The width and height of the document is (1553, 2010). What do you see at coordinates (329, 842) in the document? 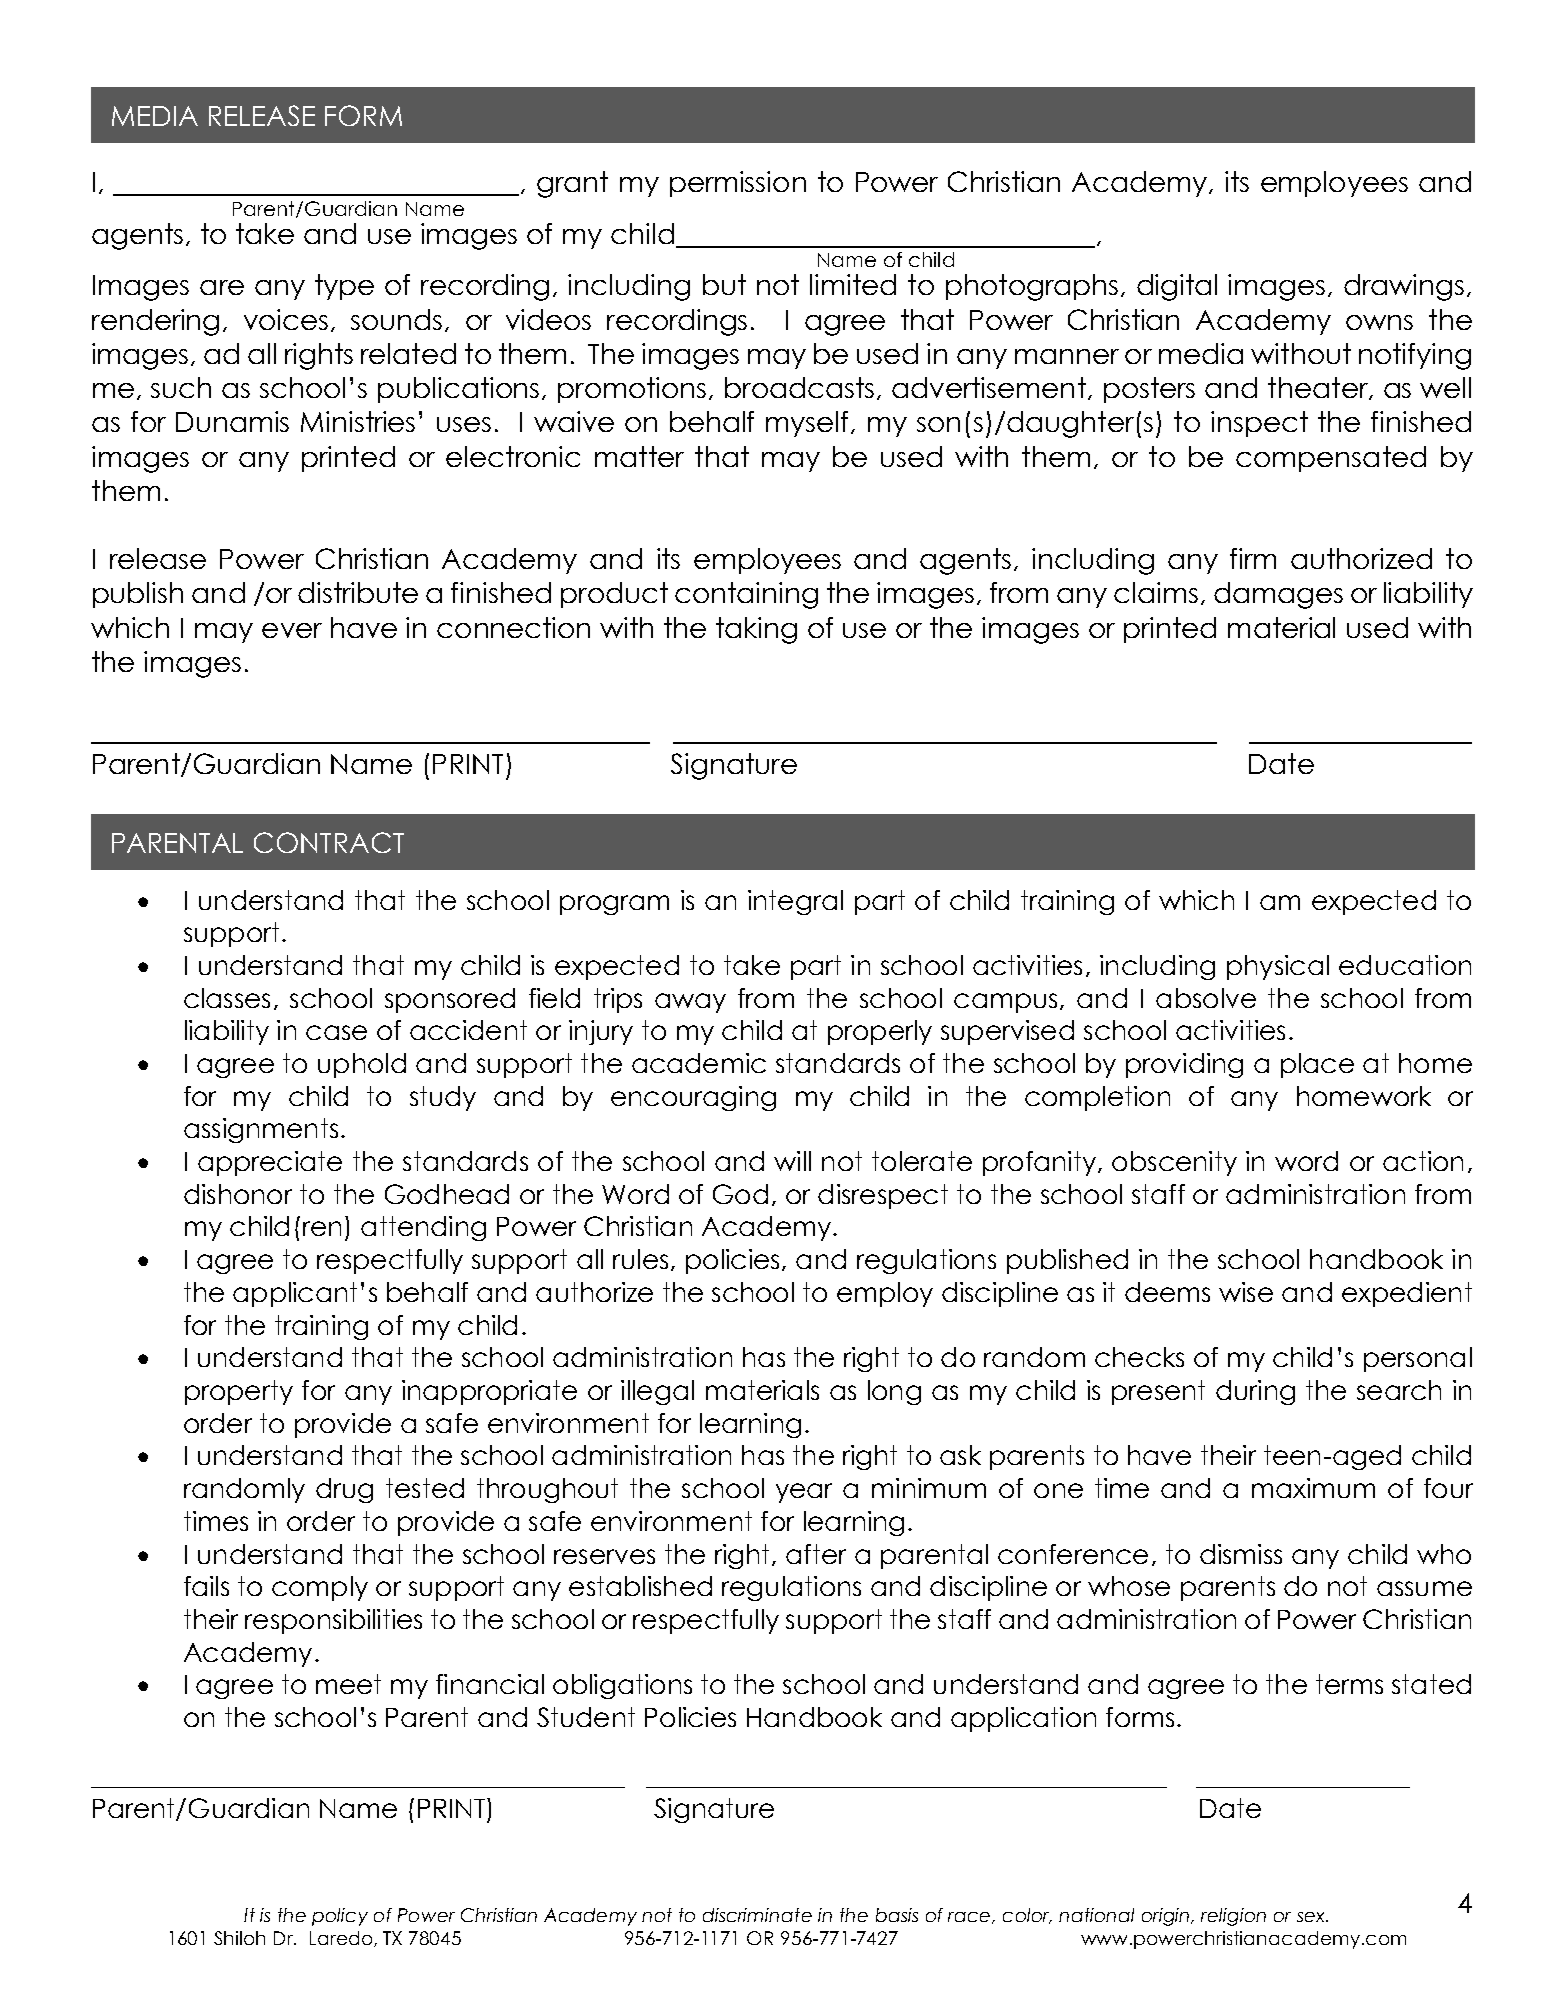
I see `CONTRACT` at bounding box center [329, 842].
